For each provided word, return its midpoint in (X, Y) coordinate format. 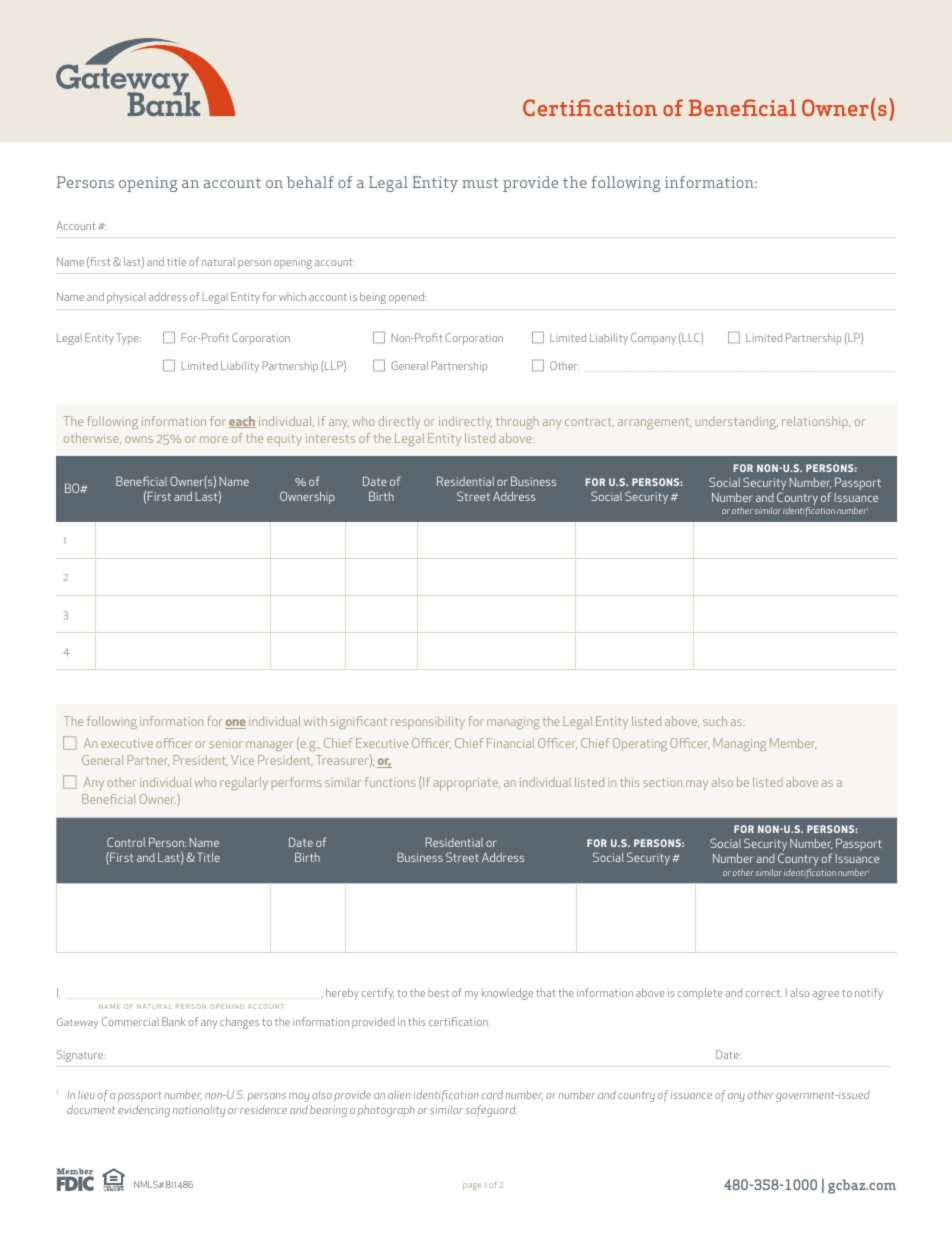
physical (126, 298)
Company (653, 339)
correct (764, 993)
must (480, 183)
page (472, 1186)
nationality (199, 1111)
